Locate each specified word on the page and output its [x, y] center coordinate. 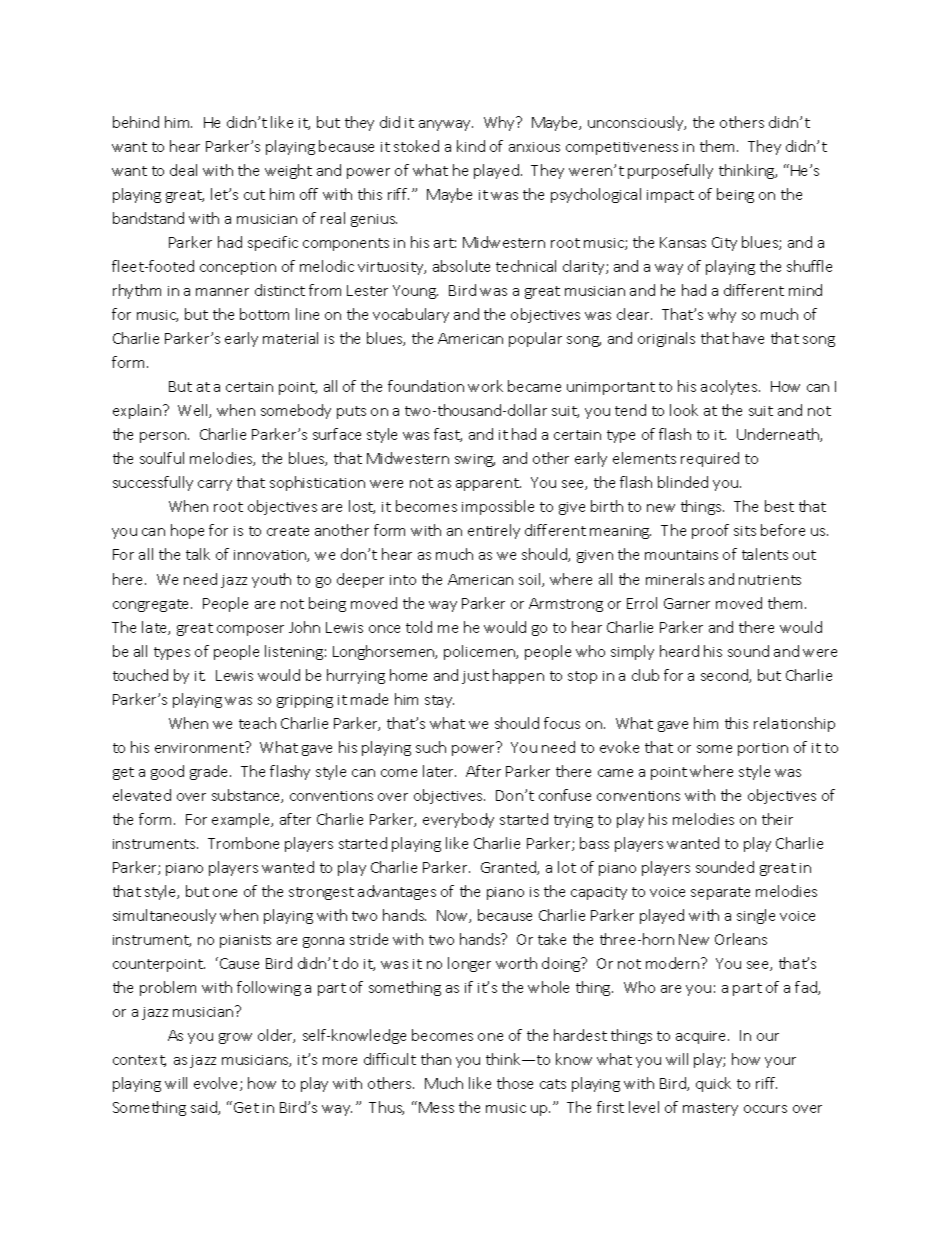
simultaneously [164, 916]
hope [187, 531]
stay [439, 701]
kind [471, 146]
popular [535, 339]
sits [745, 531]
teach [257, 723]
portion [763, 749]
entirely [494, 531]
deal [183, 170]
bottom [264, 314]
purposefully [670, 171]
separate [720, 893]
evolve [217, 1084]
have [748, 338]
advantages [397, 892]
